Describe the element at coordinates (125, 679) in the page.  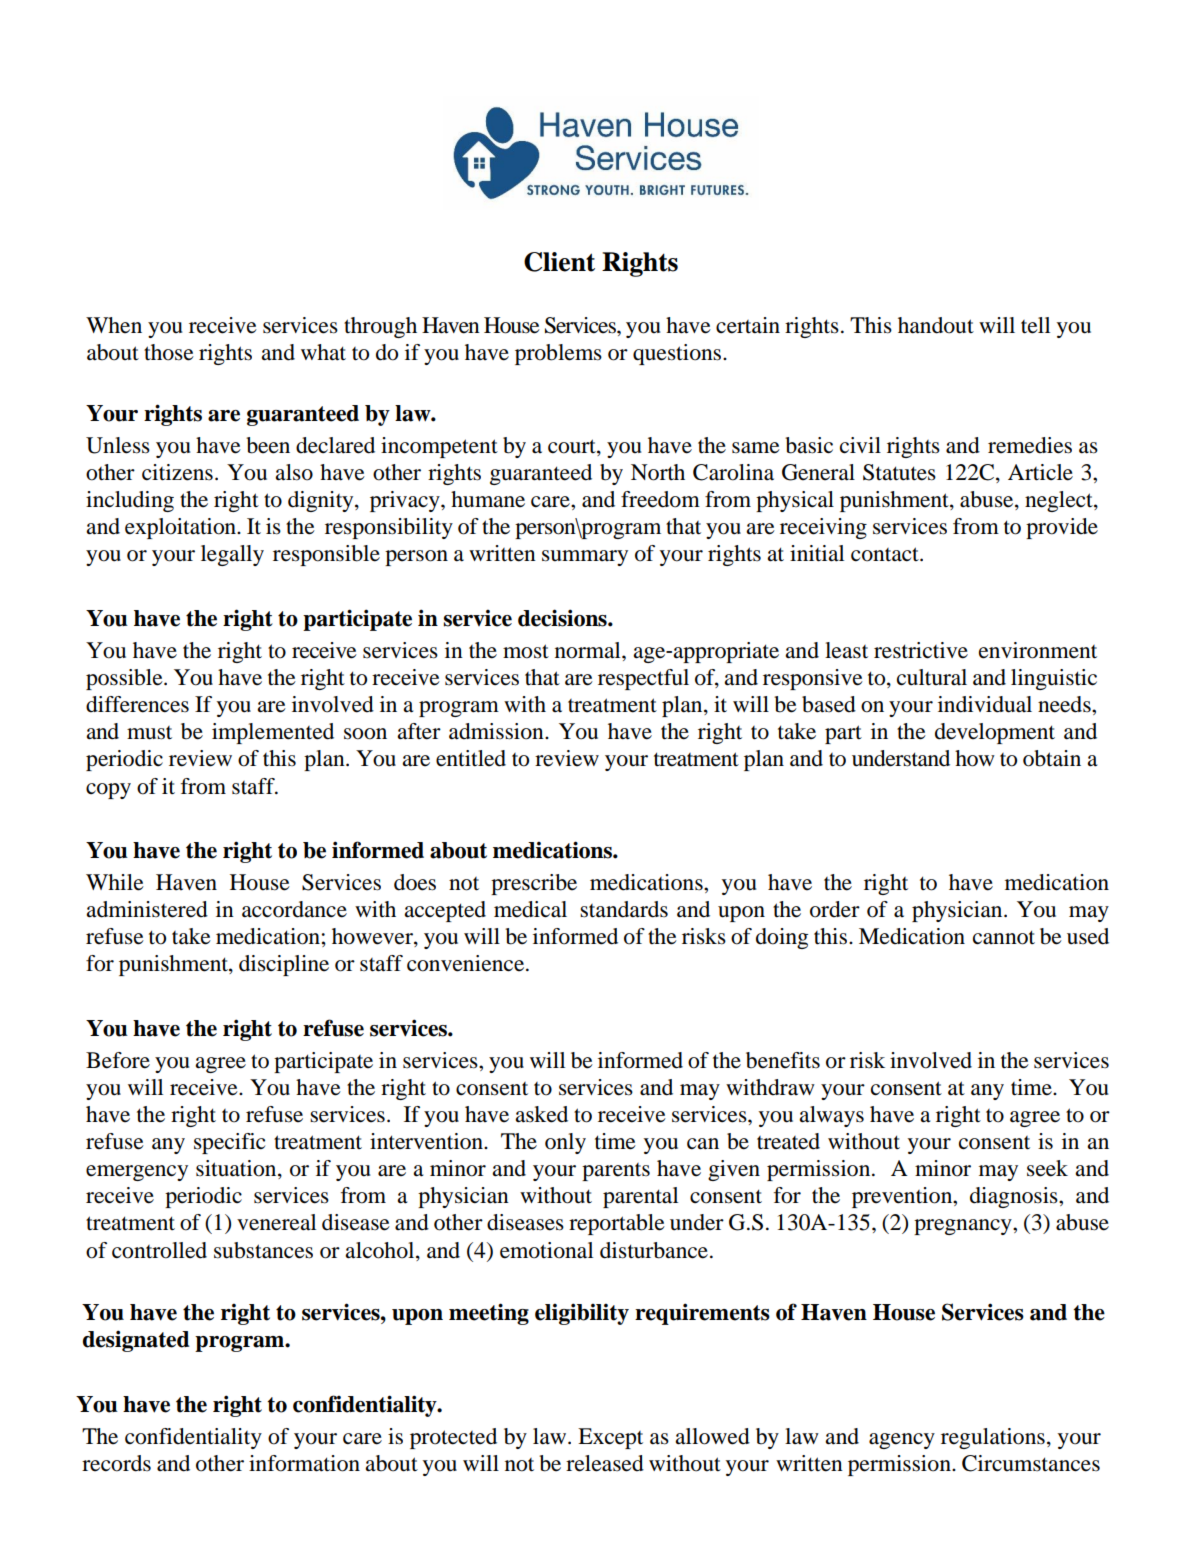
I see `possible` at that location.
